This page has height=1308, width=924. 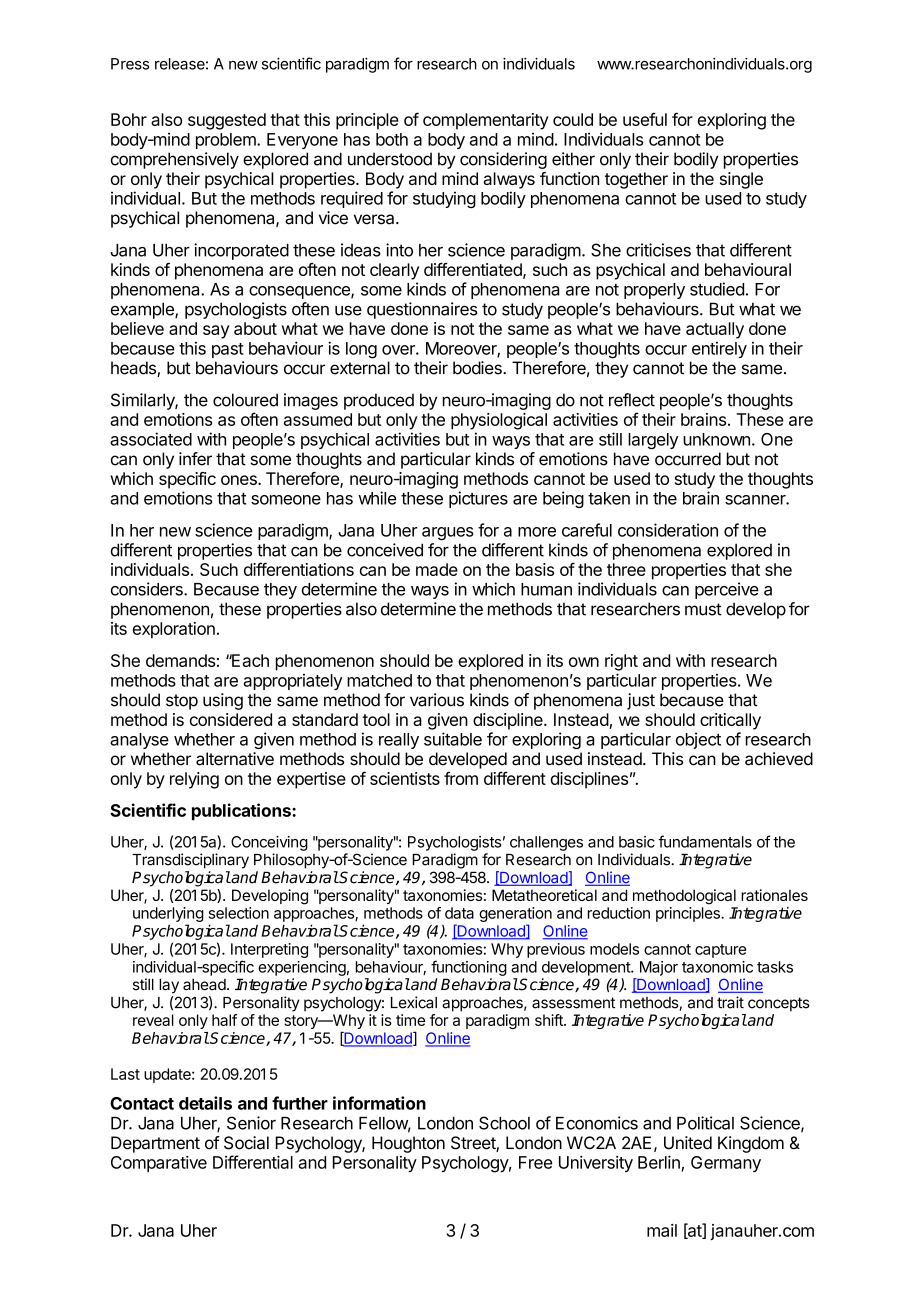 I want to click on various, so click(x=437, y=700).
